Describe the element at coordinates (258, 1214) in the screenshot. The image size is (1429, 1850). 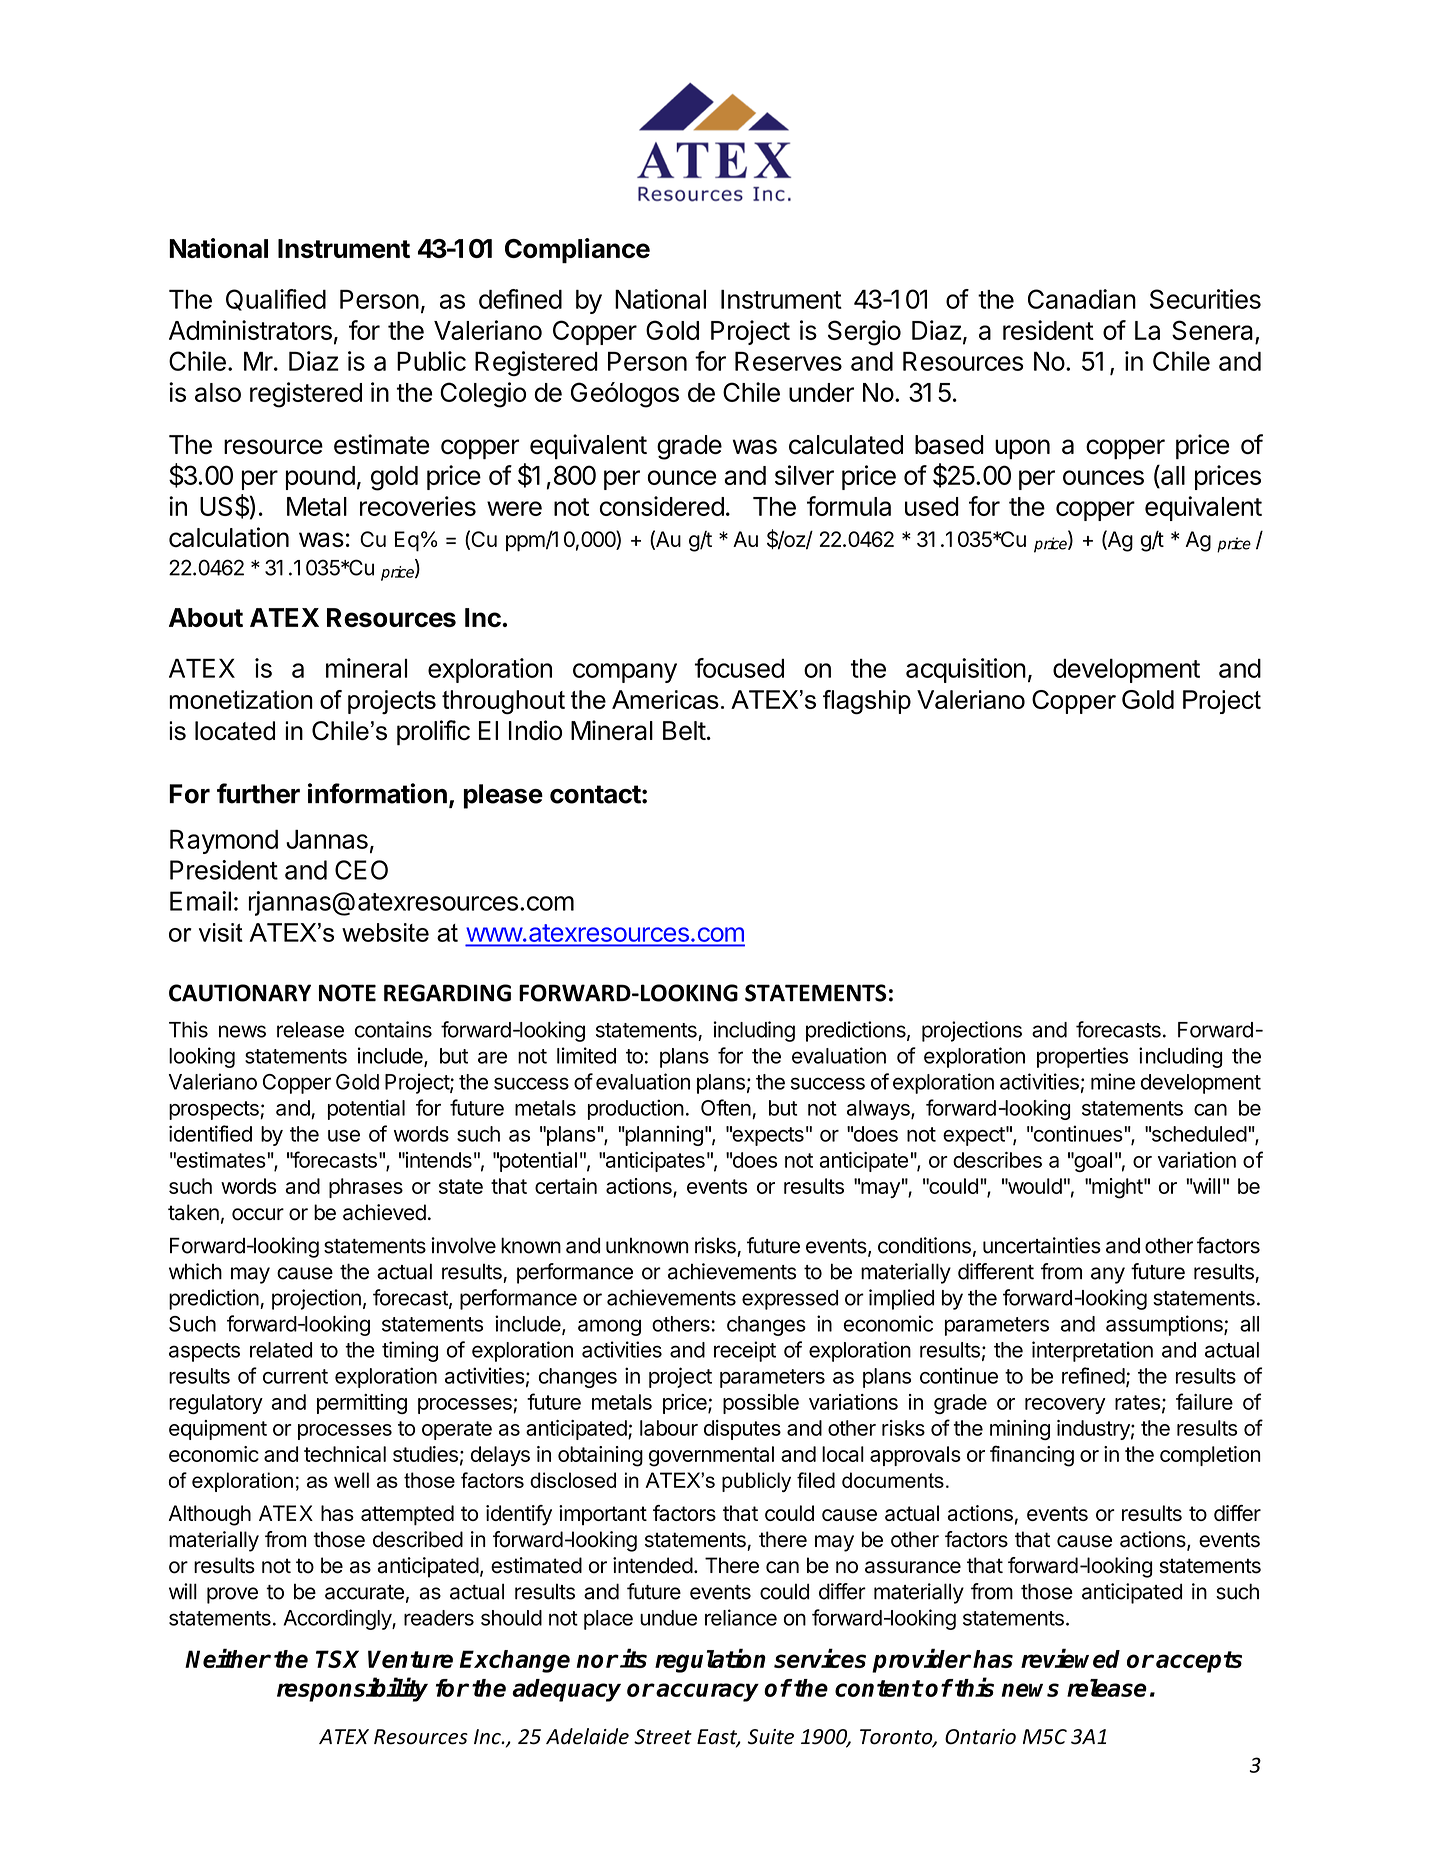
I see `occur` at that location.
